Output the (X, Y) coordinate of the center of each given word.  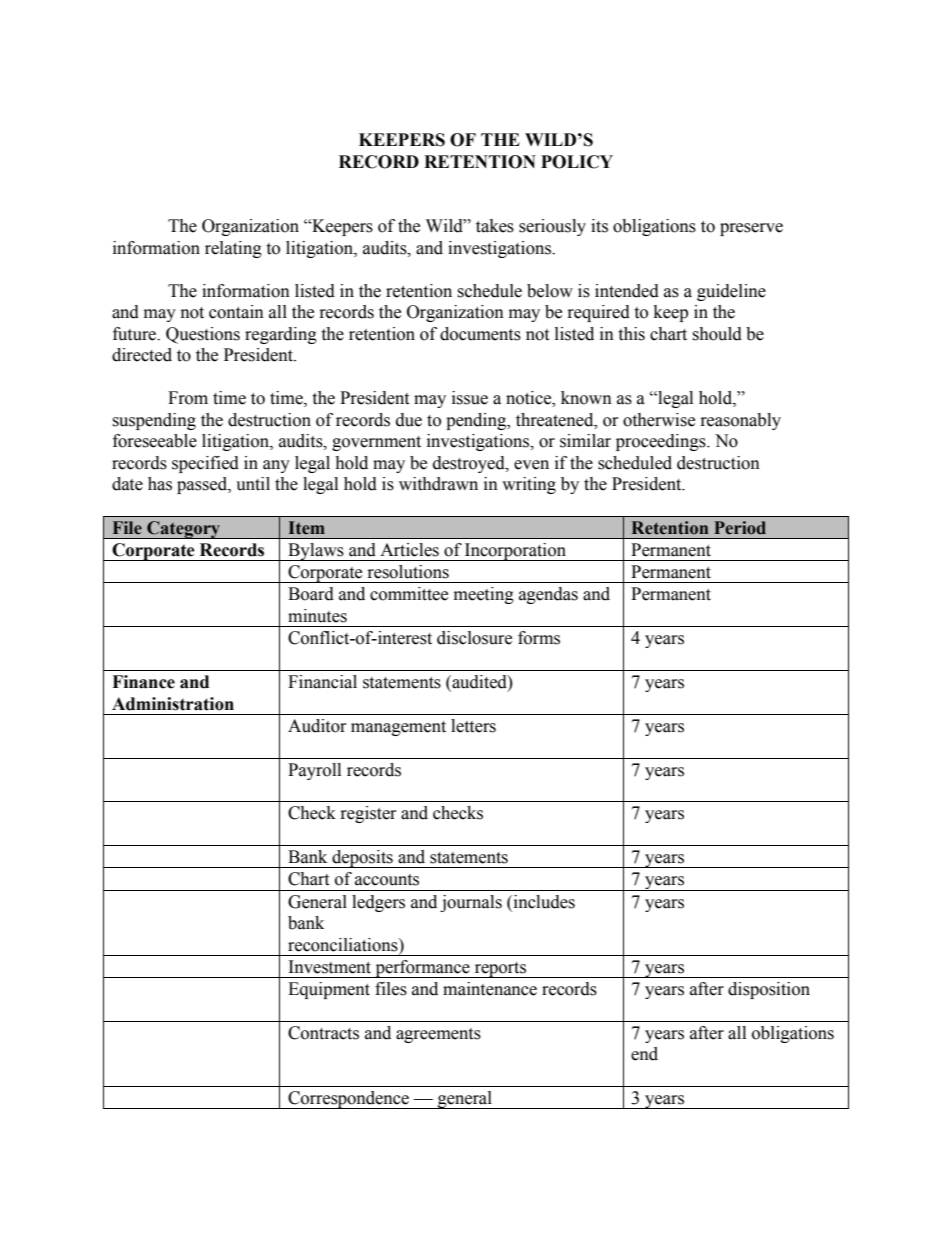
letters (473, 726)
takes (495, 226)
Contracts (323, 1033)
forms (539, 638)
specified (205, 464)
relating (233, 249)
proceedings (662, 442)
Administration (173, 704)
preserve (751, 229)
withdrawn (438, 484)
